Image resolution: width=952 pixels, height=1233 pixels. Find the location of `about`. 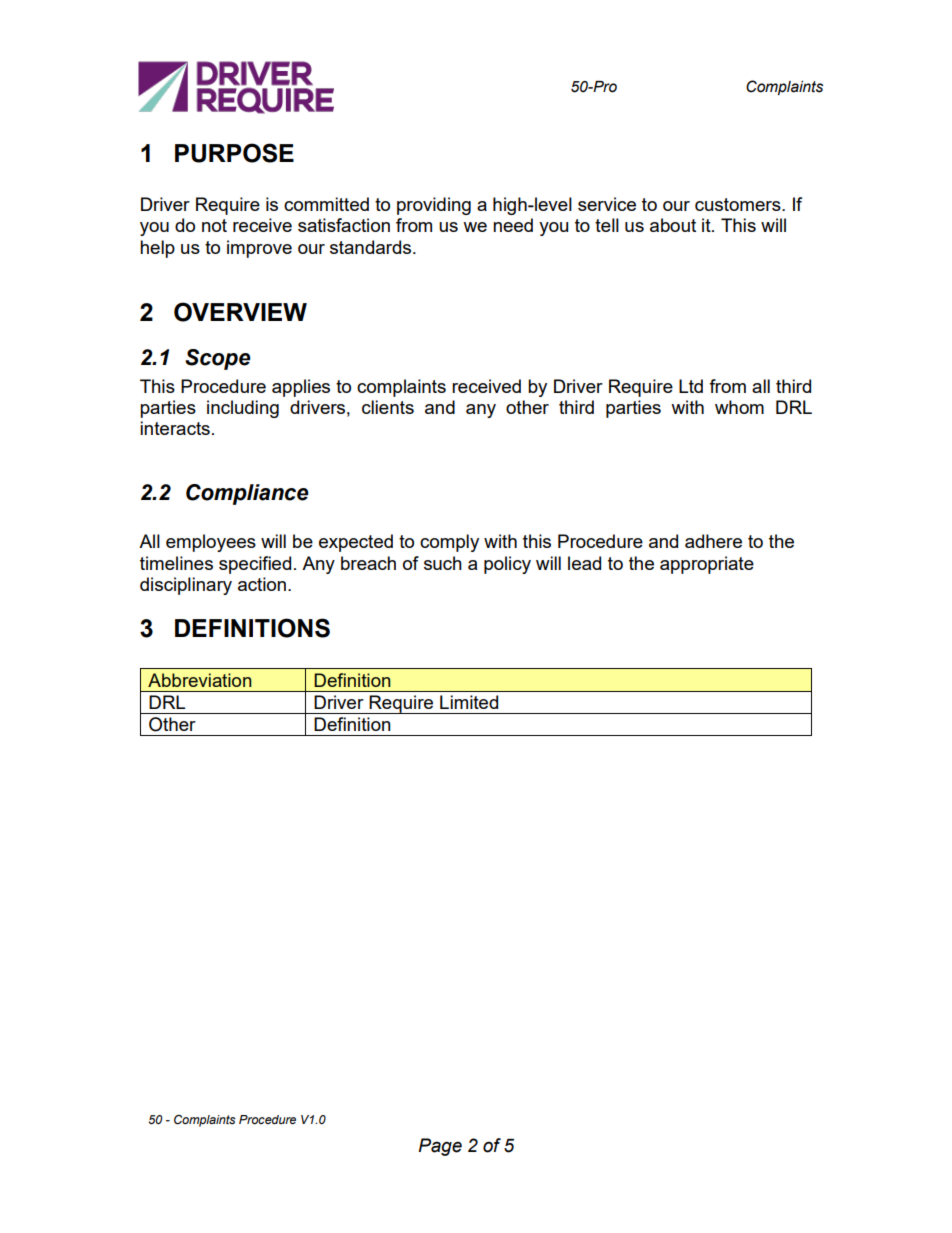

about is located at coordinates (673, 225).
